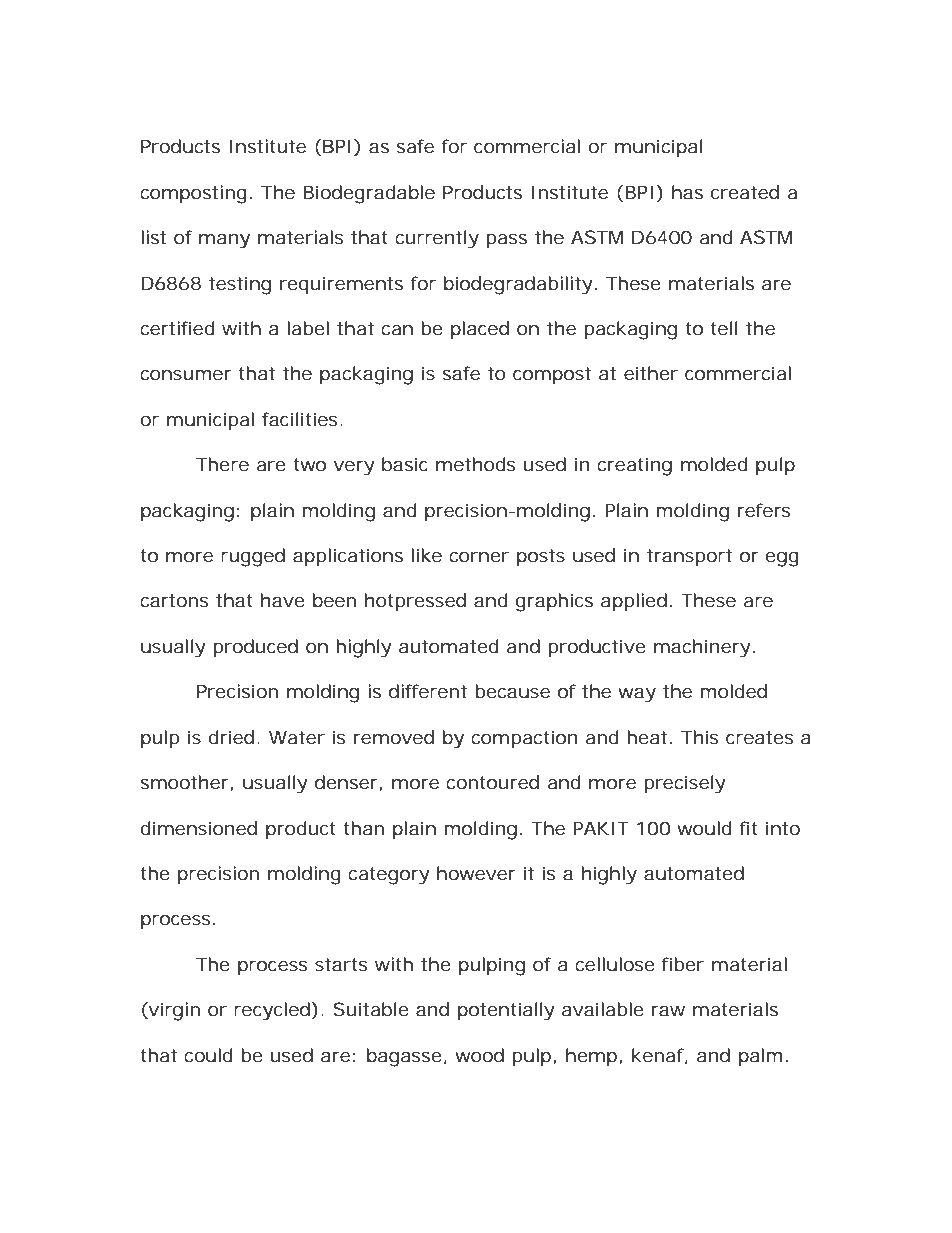 This screenshot has height=1233, width=952. Describe the element at coordinates (222, 464) in the screenshot. I see `There` at that location.
